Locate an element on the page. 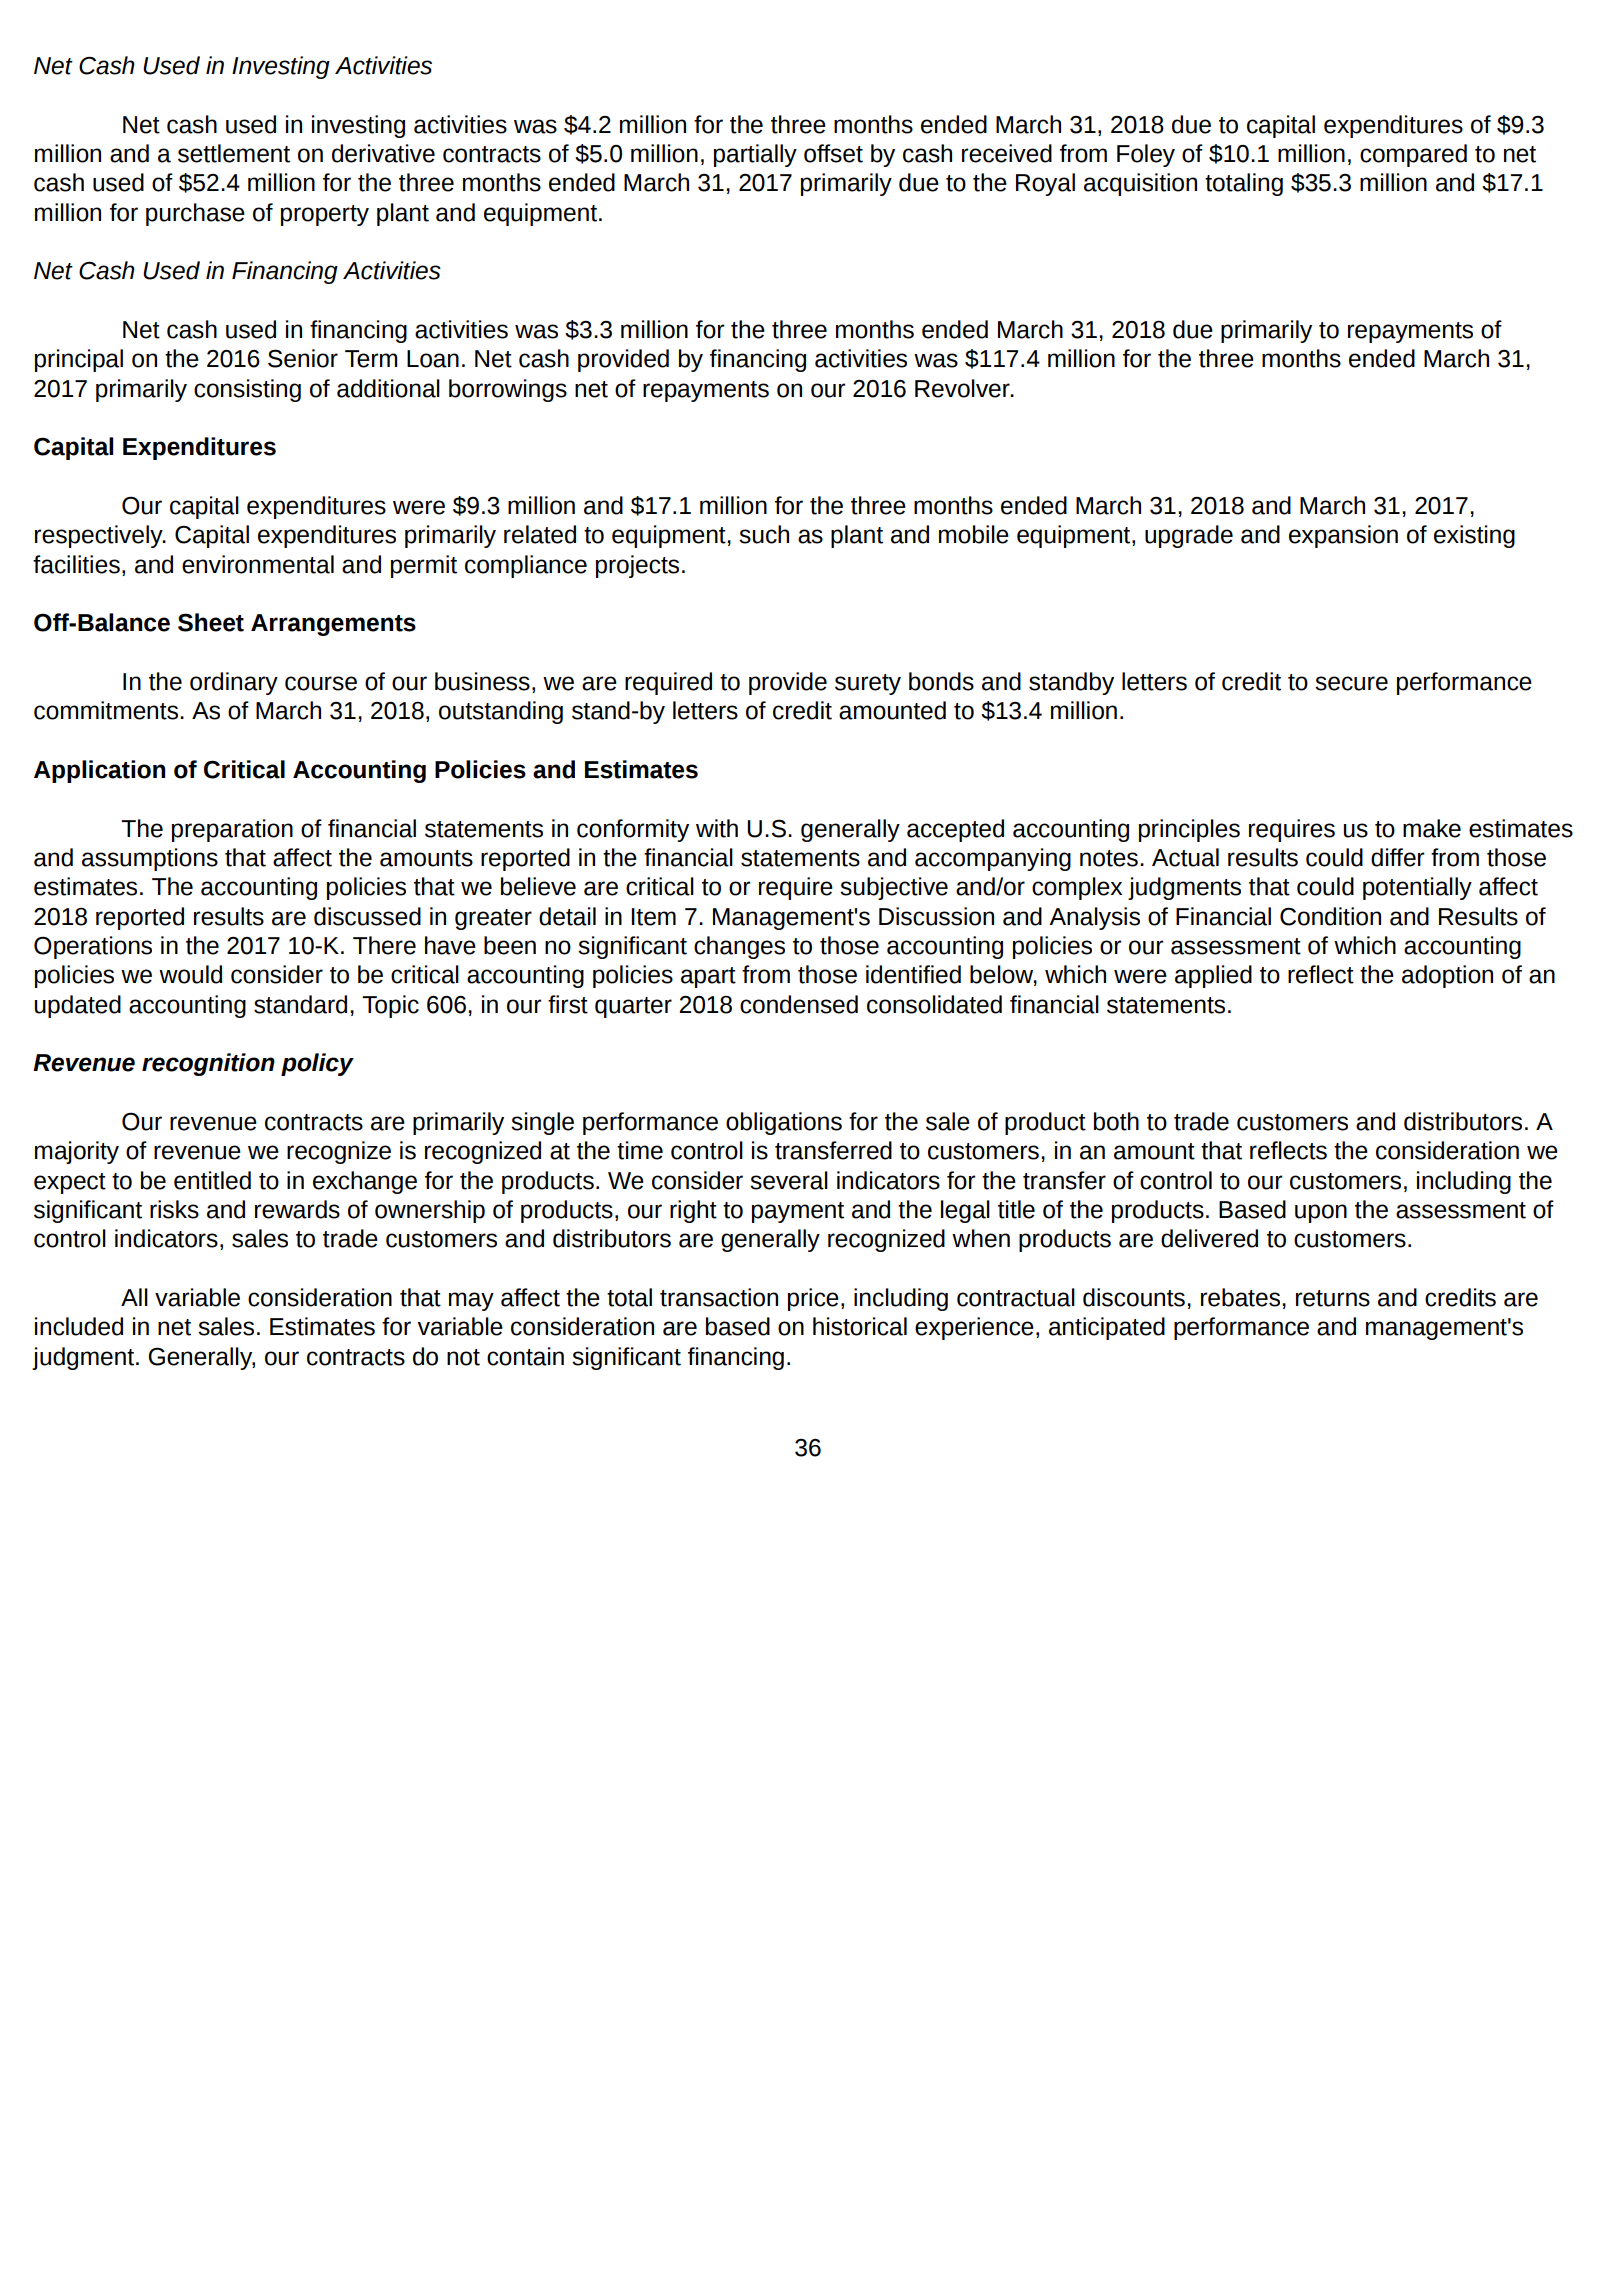  applied is located at coordinates (1213, 976).
